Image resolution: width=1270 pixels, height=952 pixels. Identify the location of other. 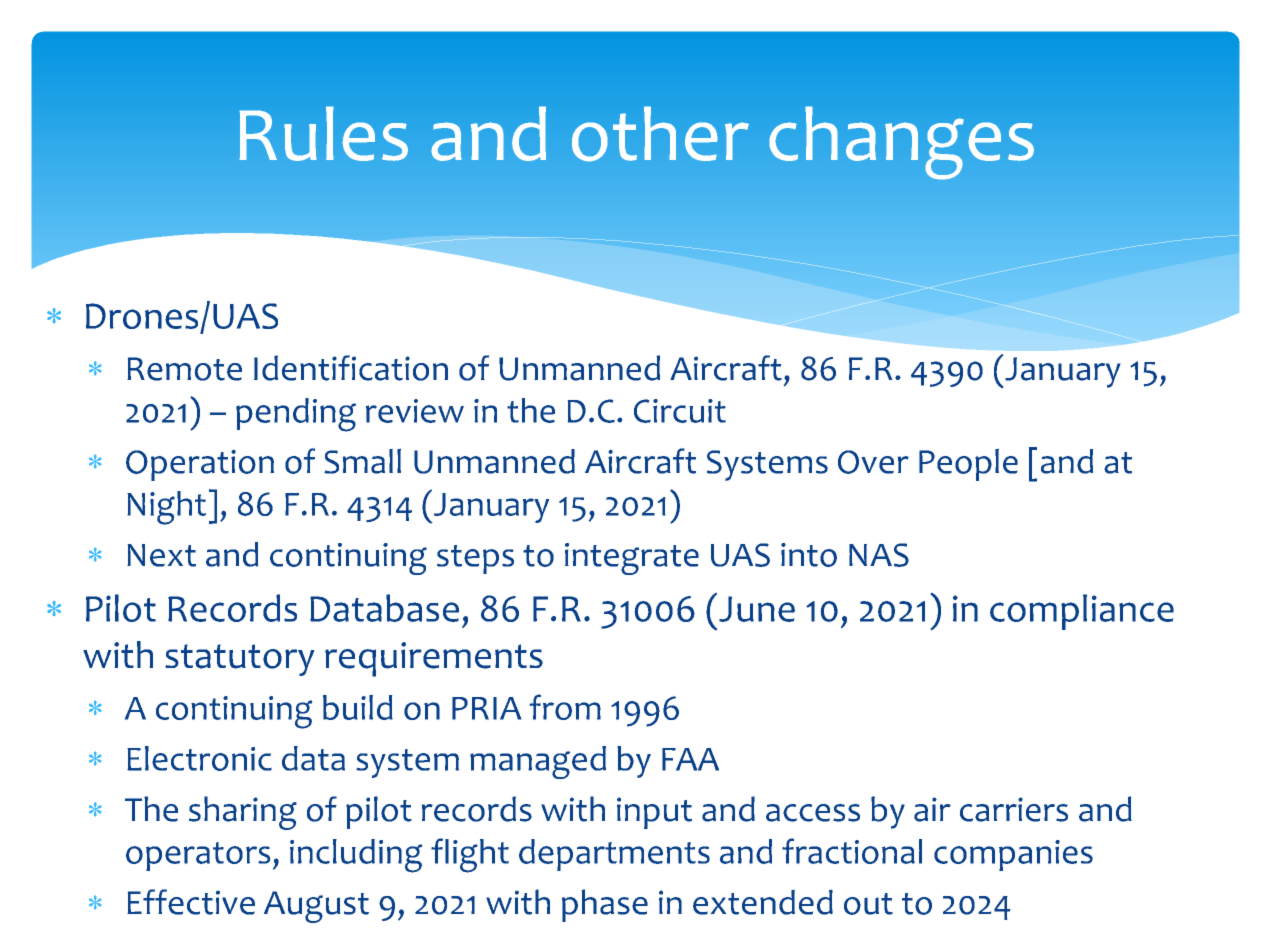
(660, 134).
